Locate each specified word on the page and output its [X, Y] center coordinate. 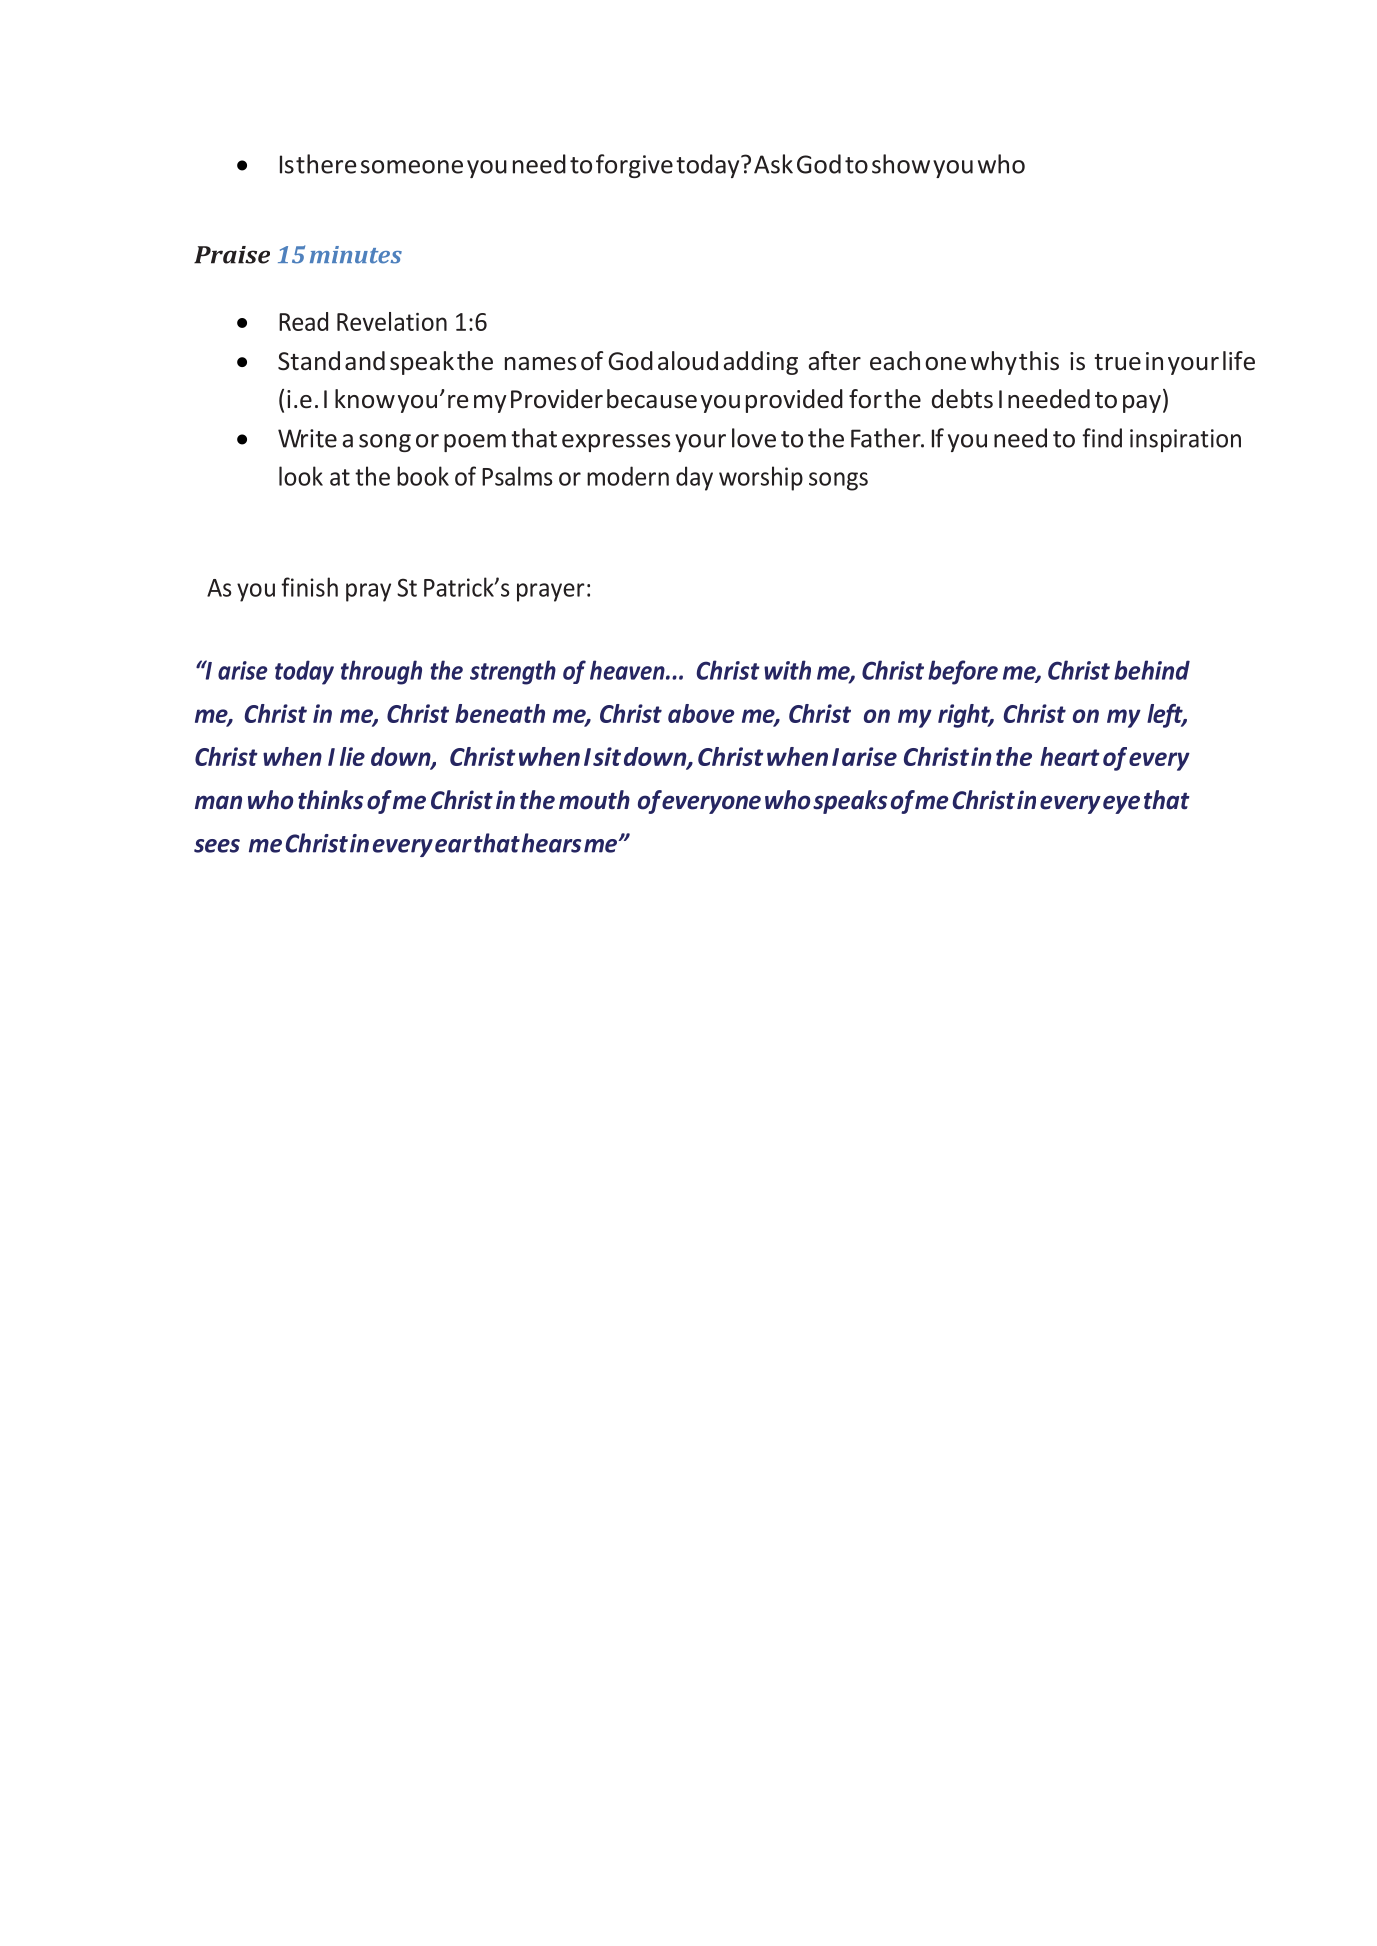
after [834, 361]
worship [761, 478]
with [787, 670]
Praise [232, 255]
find [1102, 438]
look [301, 476]
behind [1152, 670]
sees [217, 846]
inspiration [1185, 440]
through [381, 672]
